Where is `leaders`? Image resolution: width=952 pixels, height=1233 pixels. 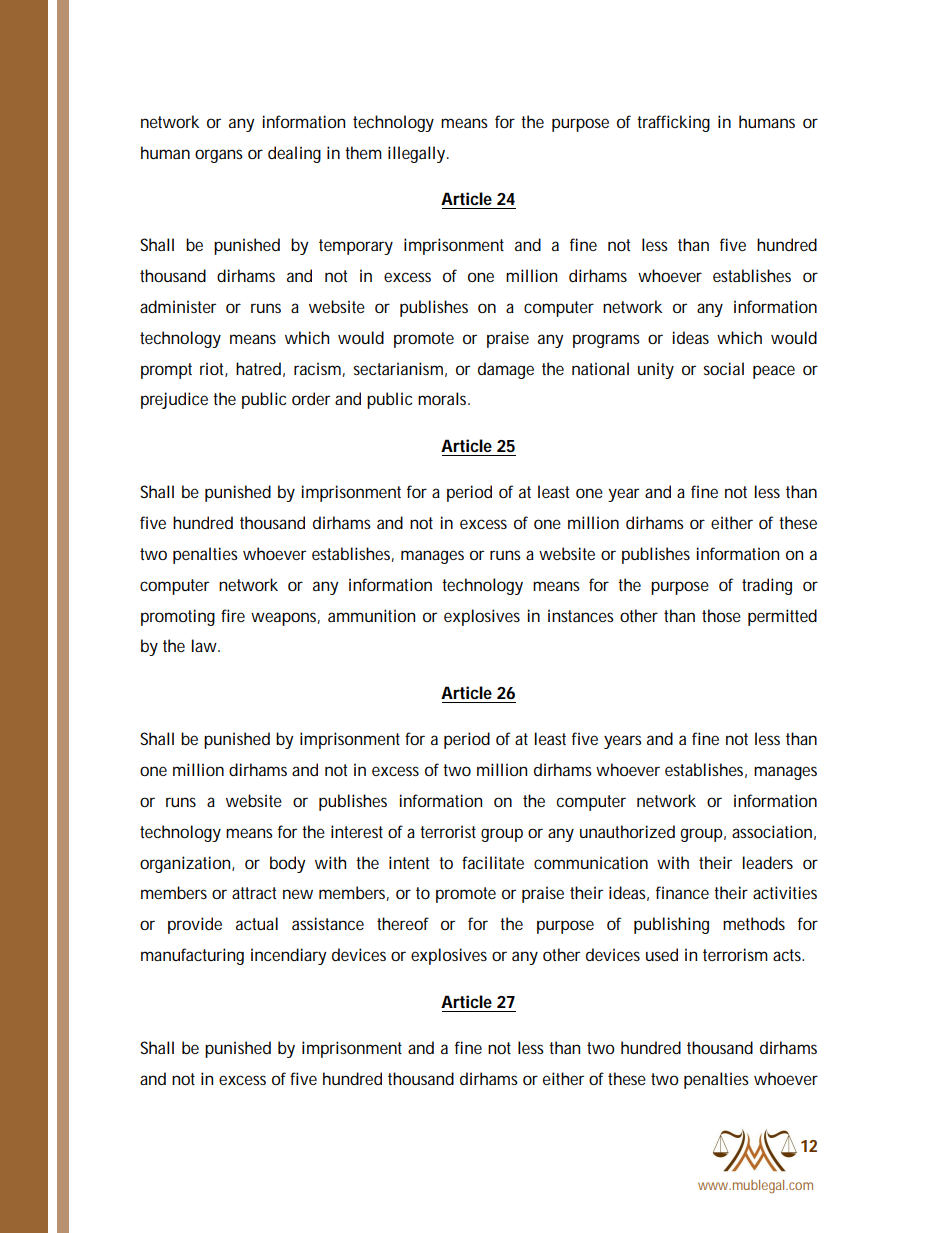
leaders is located at coordinates (768, 862).
